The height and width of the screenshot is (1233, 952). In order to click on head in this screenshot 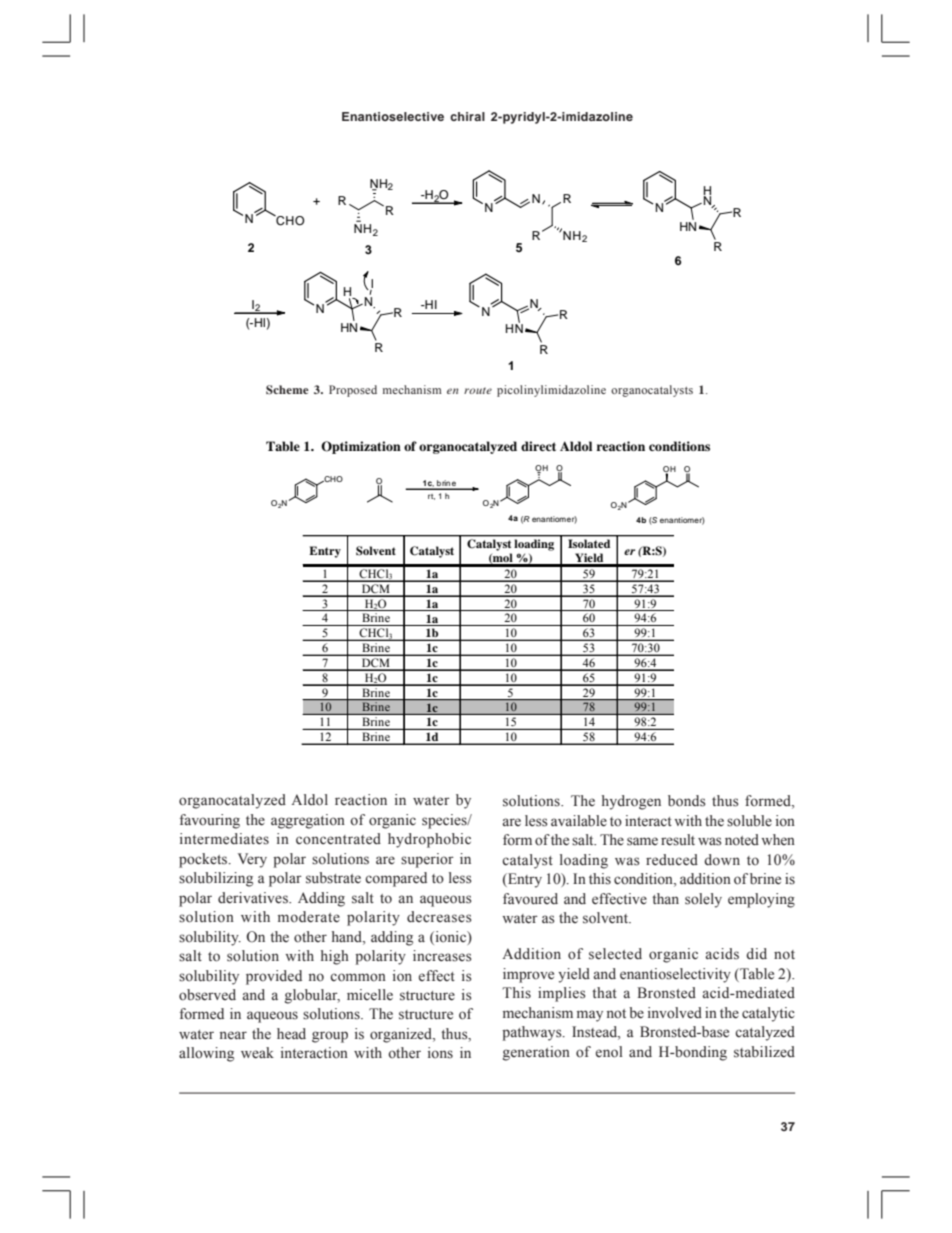, I will do `click(291, 1034)`.
